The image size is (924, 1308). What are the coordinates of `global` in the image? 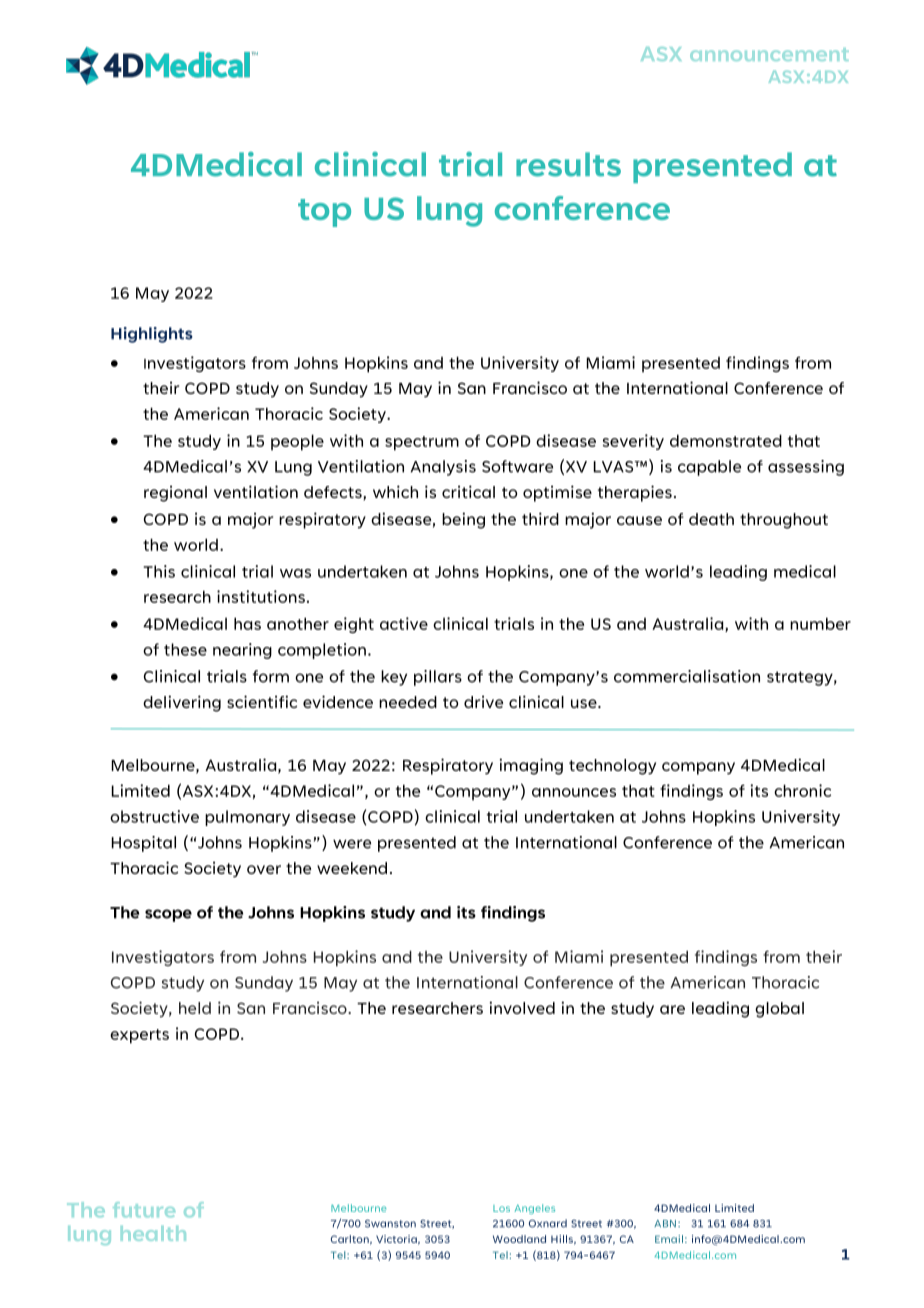 It's located at (779, 1010).
